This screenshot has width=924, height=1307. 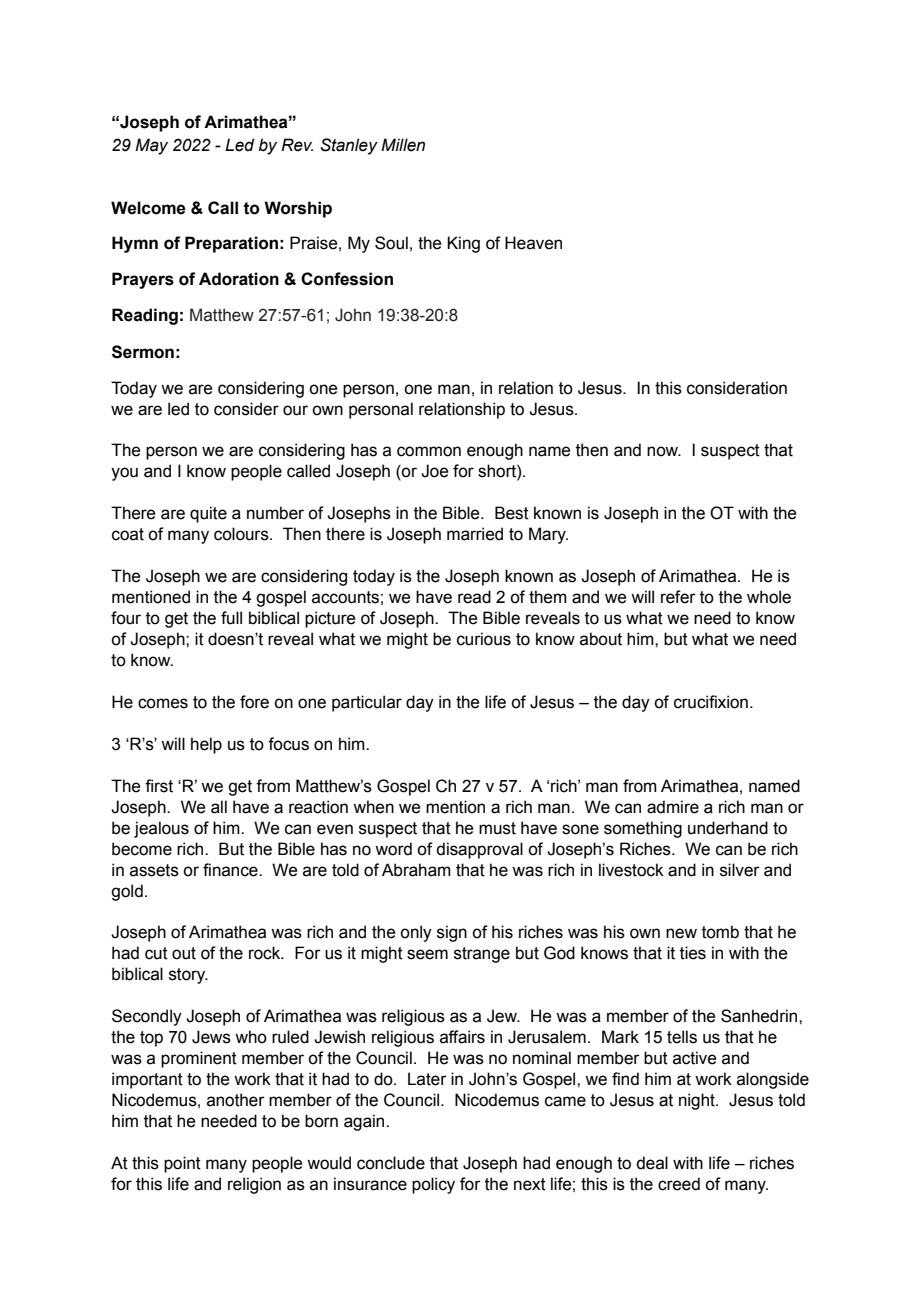 What do you see at coordinates (533, 243) in the screenshot?
I see `Heaven` at bounding box center [533, 243].
